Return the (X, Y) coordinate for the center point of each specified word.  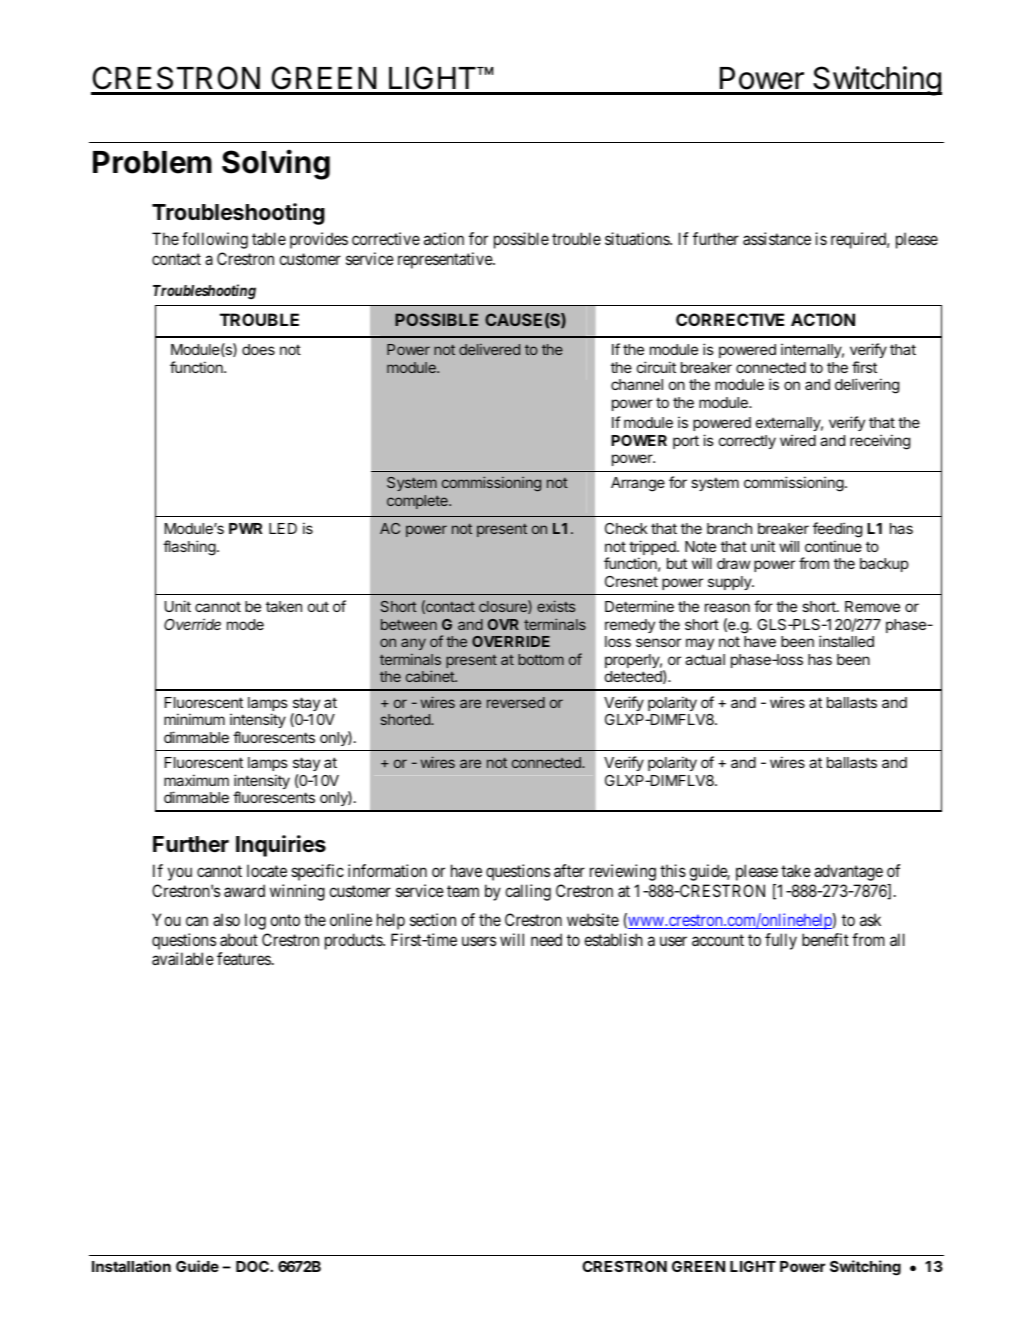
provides (319, 240)
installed (846, 641)
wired (798, 440)
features (244, 958)
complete (418, 502)
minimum (194, 719)
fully (781, 941)
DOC (253, 1266)
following (215, 240)
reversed (516, 702)
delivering (867, 386)
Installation (131, 1266)
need (546, 939)
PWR (245, 528)
